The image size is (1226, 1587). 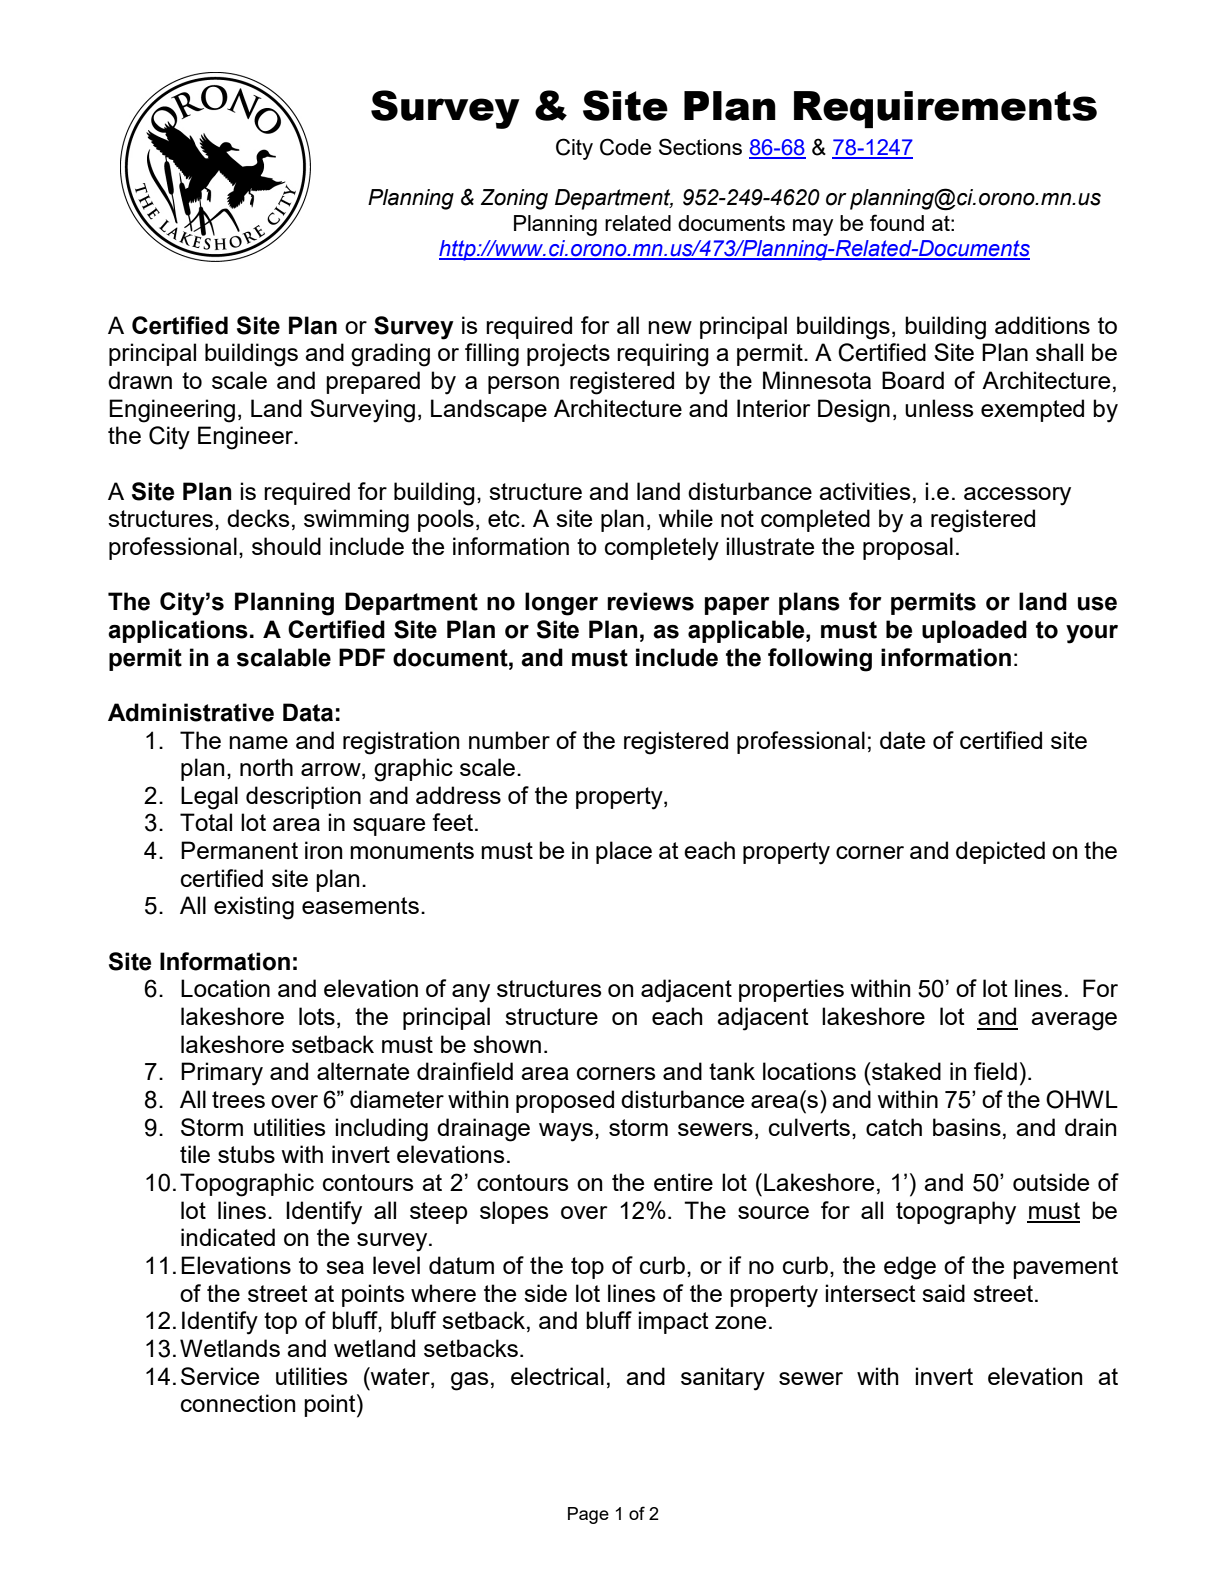 What do you see at coordinates (514, 199) in the image?
I see `Zoning` at bounding box center [514, 199].
